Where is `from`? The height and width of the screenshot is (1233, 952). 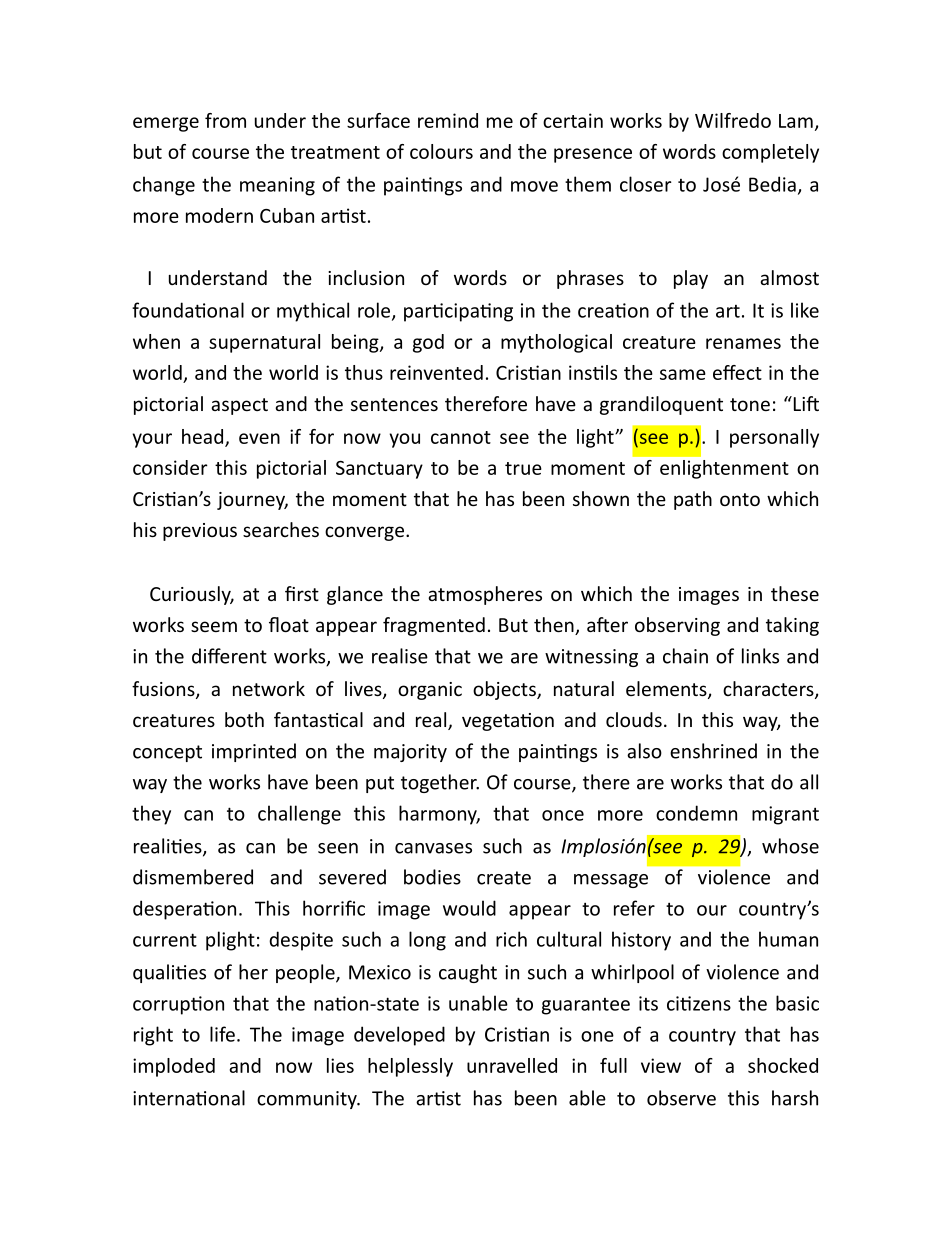
from is located at coordinates (225, 120).
